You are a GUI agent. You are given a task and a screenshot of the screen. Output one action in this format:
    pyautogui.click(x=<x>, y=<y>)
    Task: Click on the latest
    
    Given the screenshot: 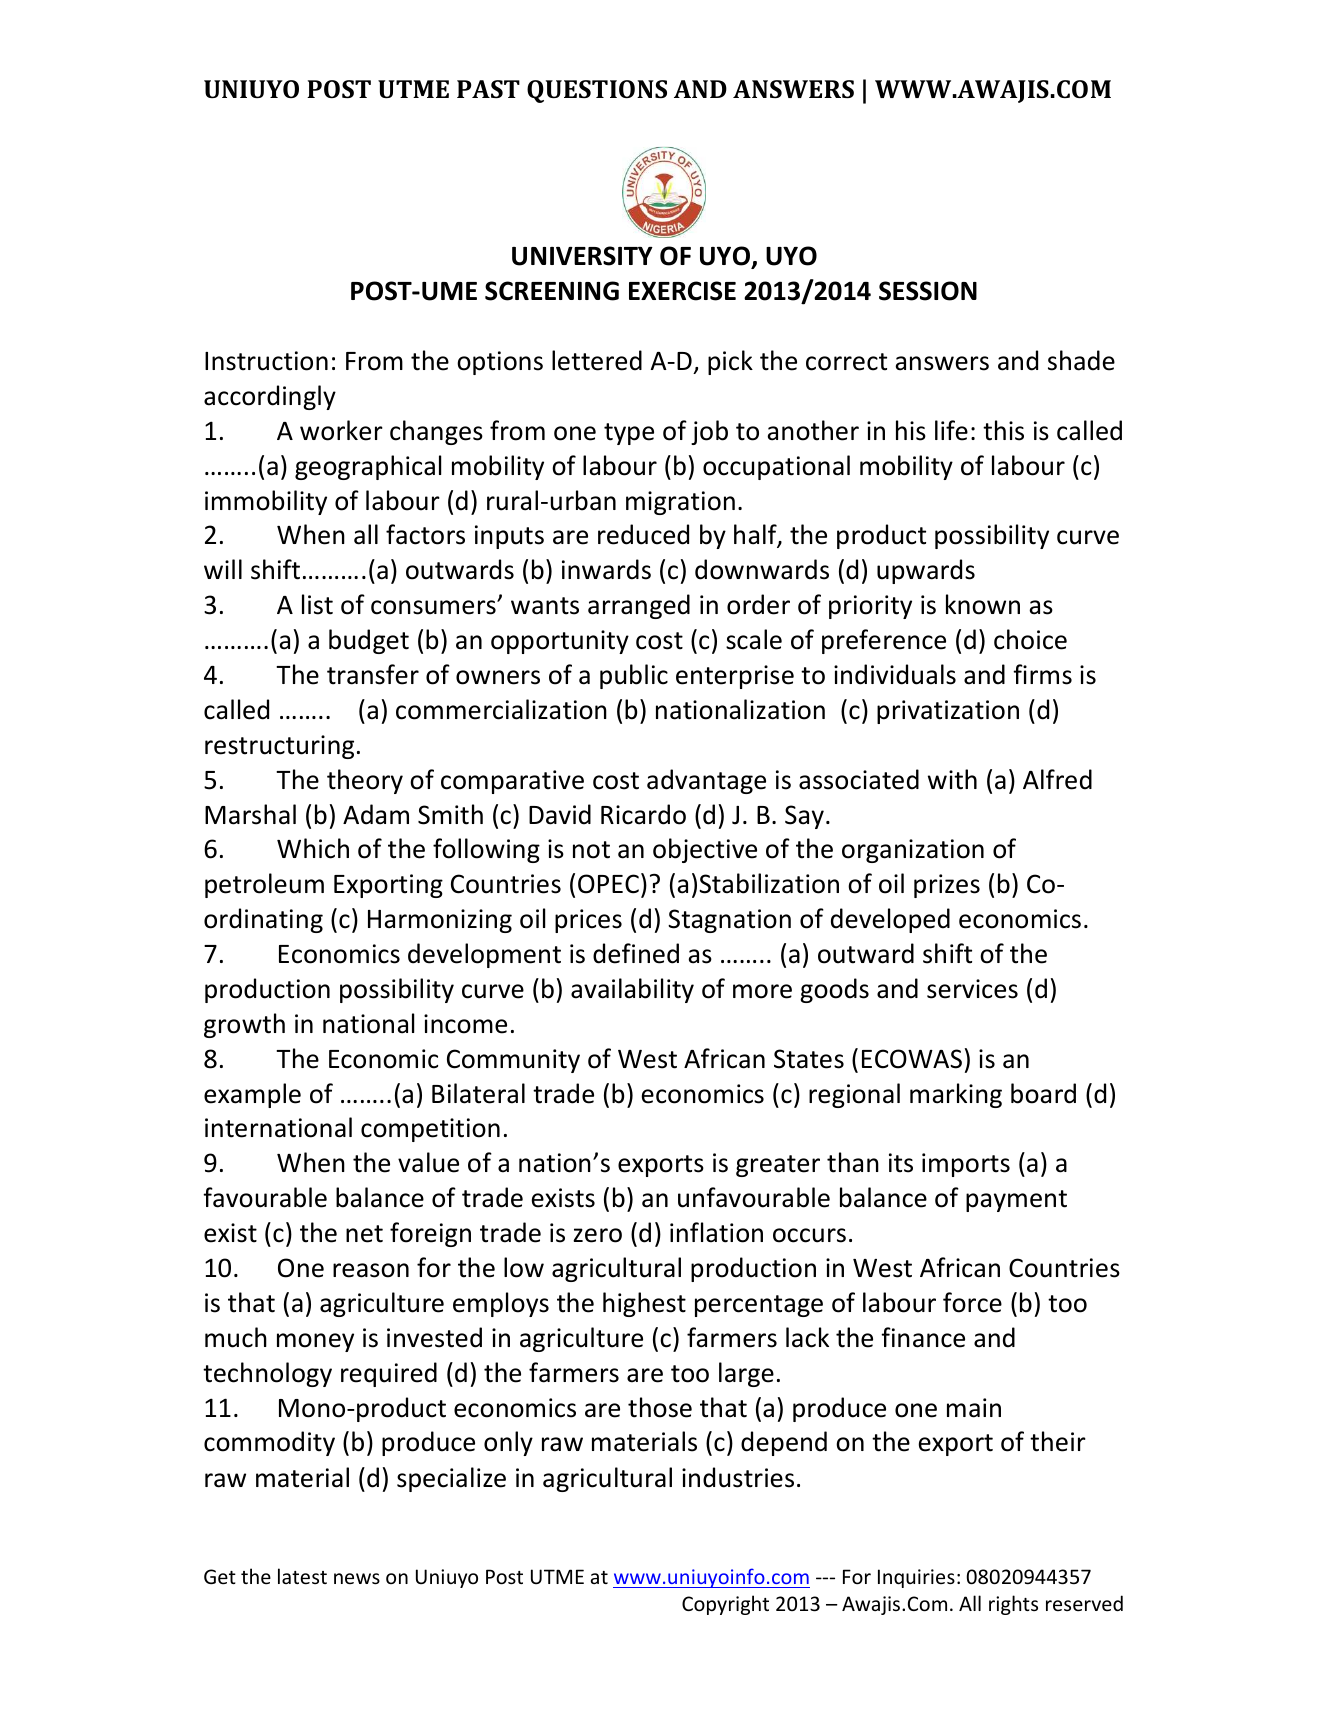 What is the action you would take?
    pyautogui.click(x=302, y=1576)
